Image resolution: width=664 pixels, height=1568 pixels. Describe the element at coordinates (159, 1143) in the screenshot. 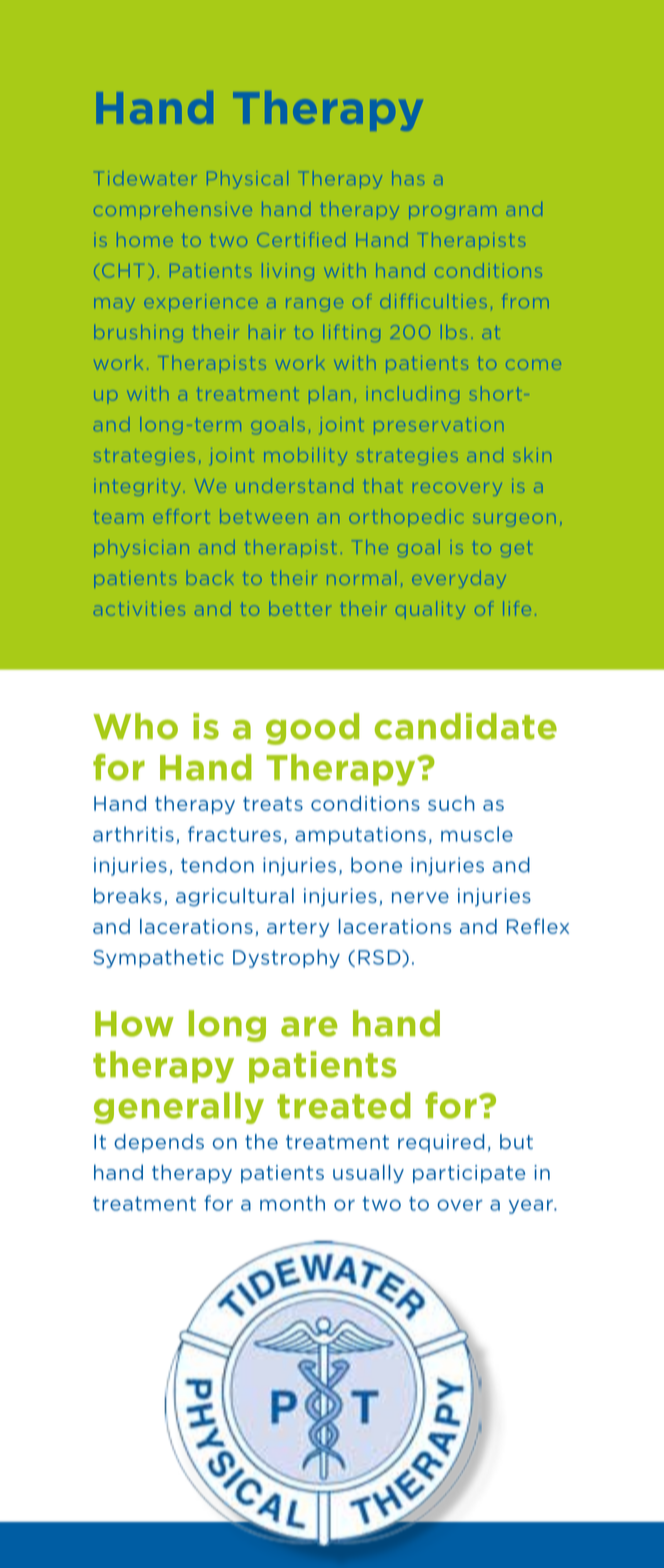

I see `depends` at that location.
